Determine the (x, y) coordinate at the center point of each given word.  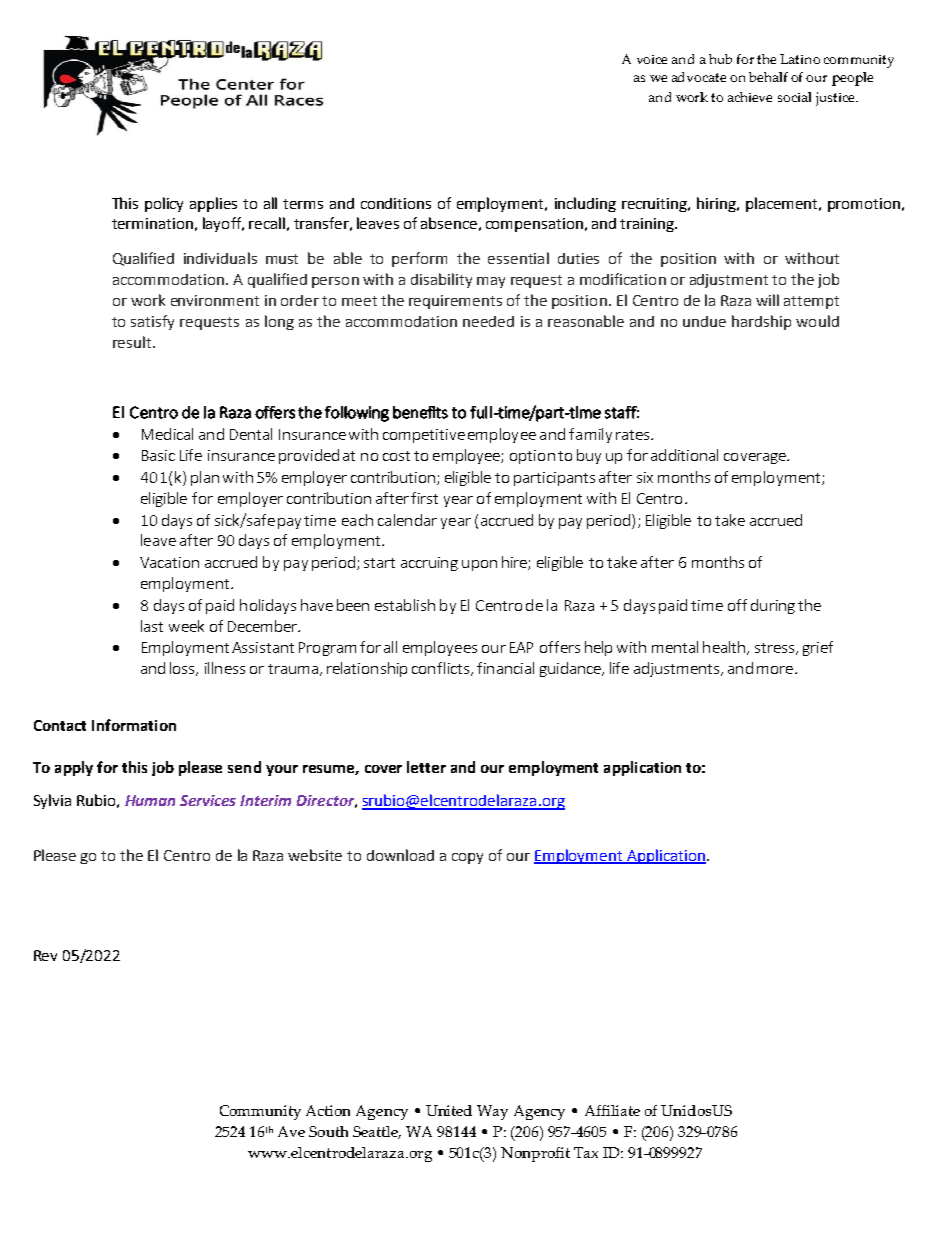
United (449, 1110)
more (776, 670)
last (152, 626)
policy (164, 204)
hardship (761, 322)
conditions (396, 203)
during (773, 606)
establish (405, 605)
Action (328, 1110)
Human (150, 800)
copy (467, 858)
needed (488, 321)
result (133, 342)
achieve (750, 97)
